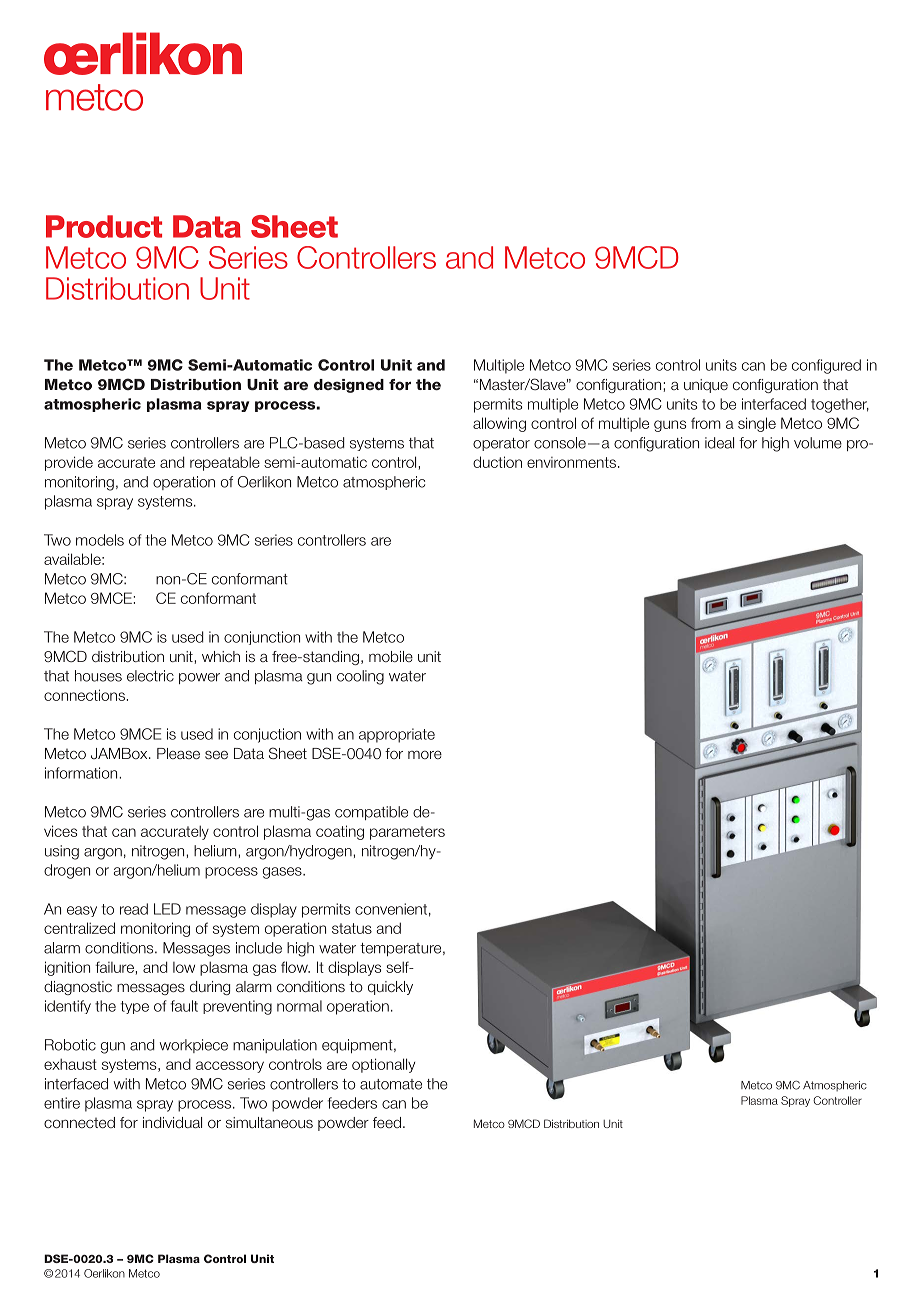 The width and height of the screenshot is (924, 1308). What do you see at coordinates (501, 444) in the screenshot?
I see `operator` at bounding box center [501, 444].
